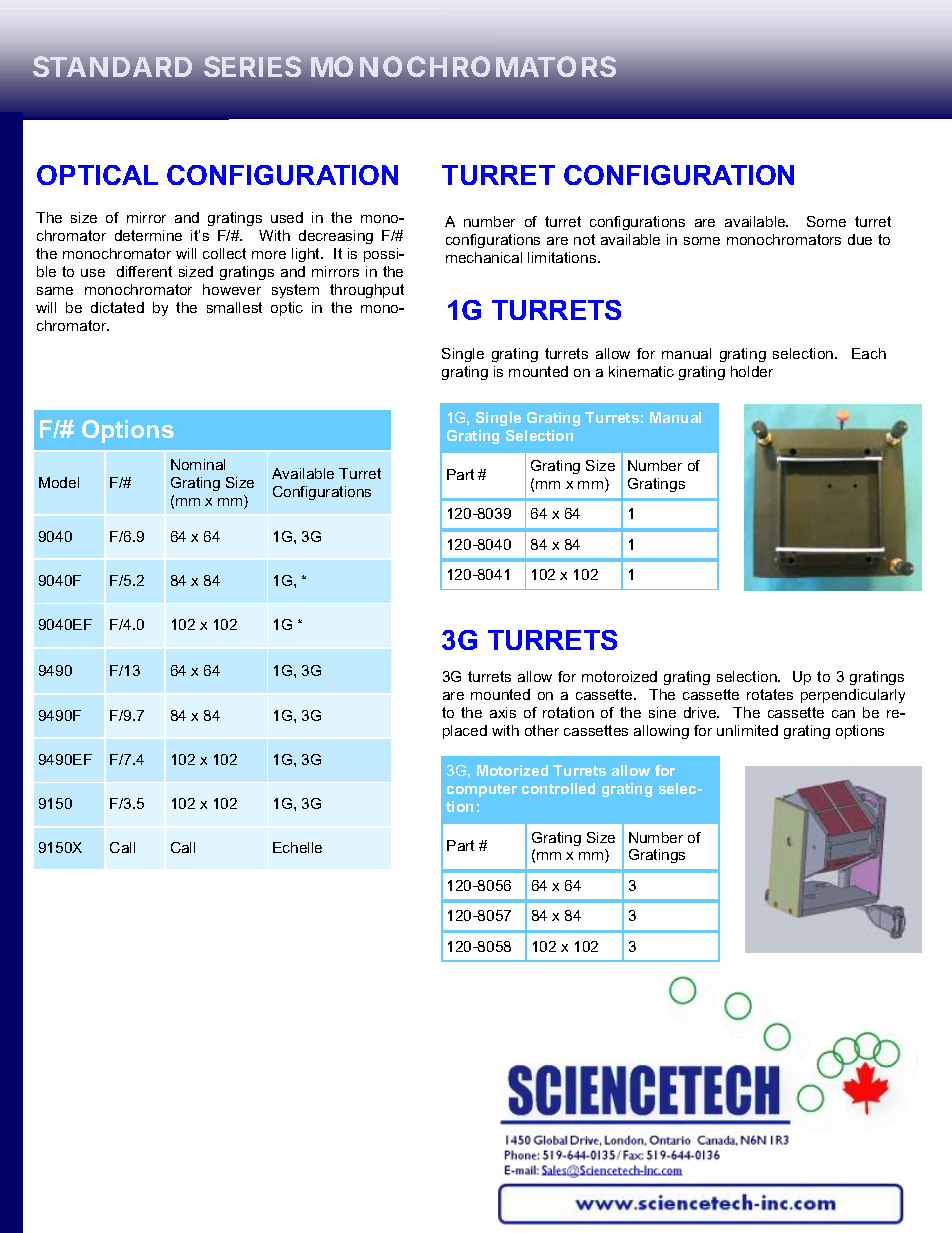  Describe the element at coordinates (747, 730) in the page. I see `unlimited` at that location.
